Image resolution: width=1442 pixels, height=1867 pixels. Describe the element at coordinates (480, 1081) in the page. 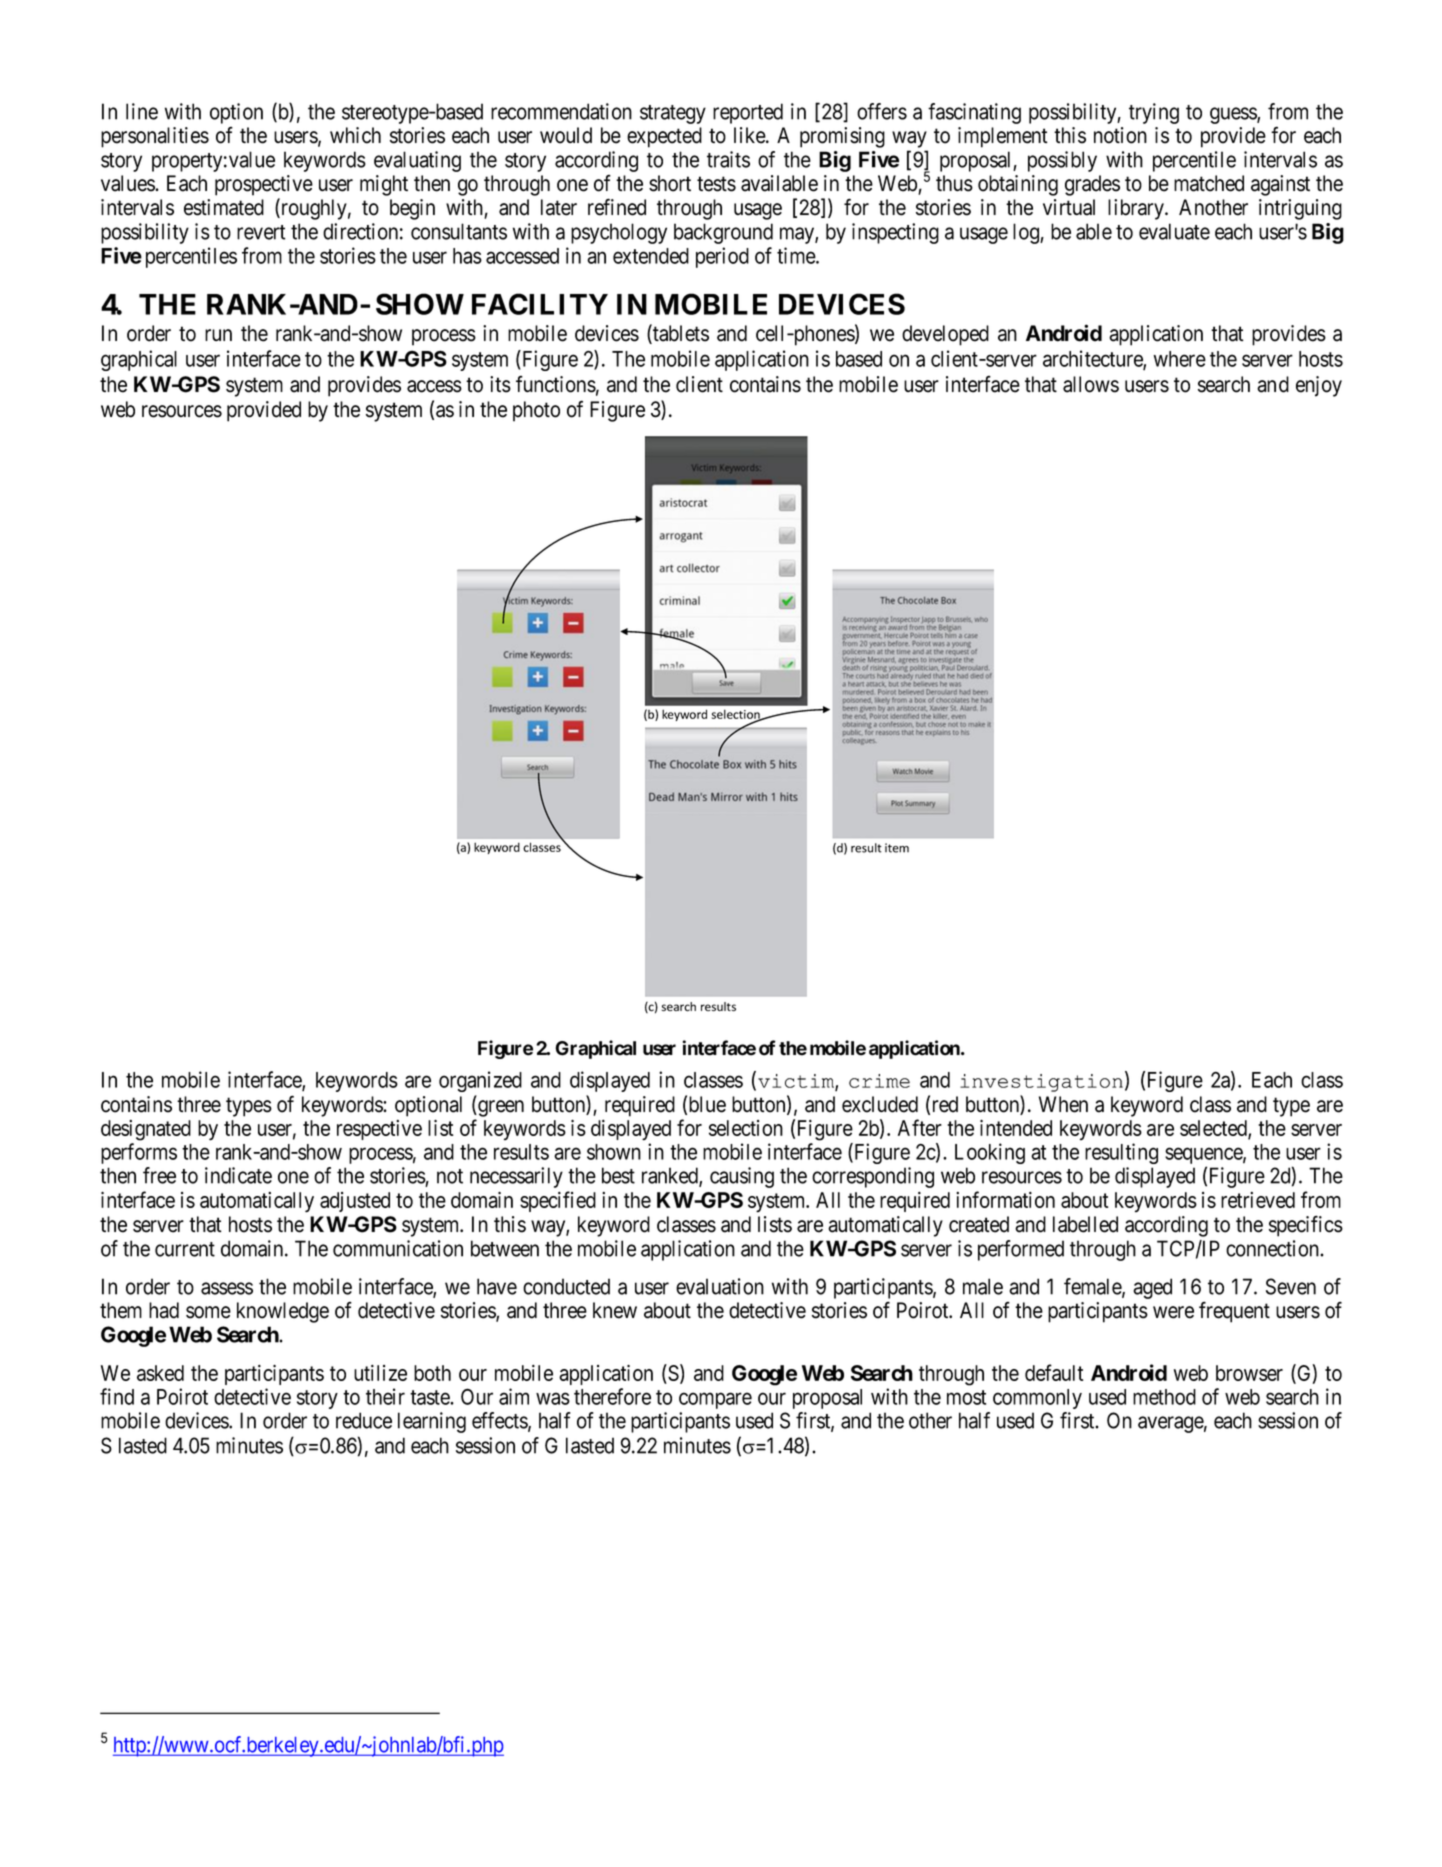

I see `organized` at that location.
